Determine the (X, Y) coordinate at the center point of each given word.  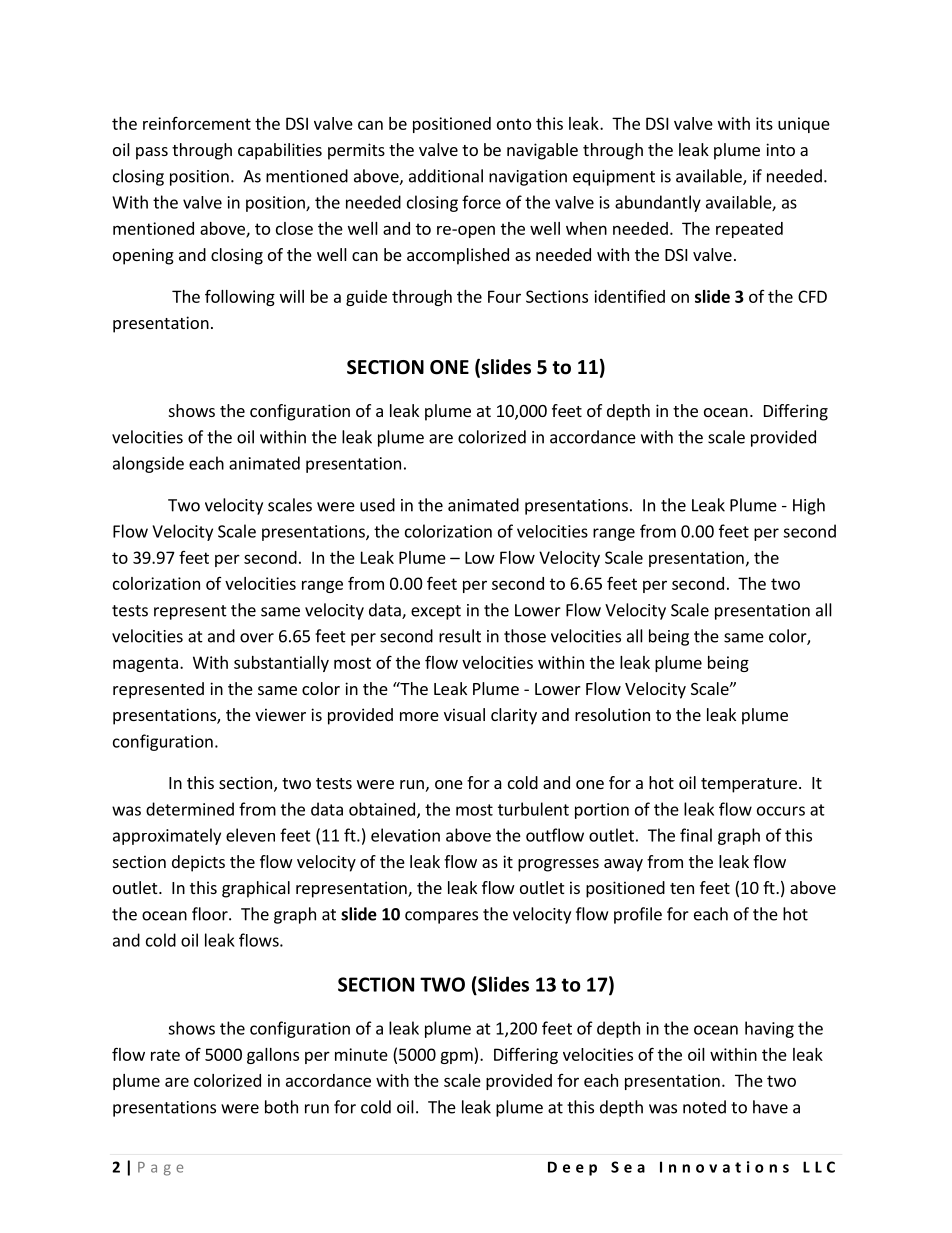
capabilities (280, 151)
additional (446, 176)
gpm (457, 1057)
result (460, 636)
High (809, 506)
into (780, 149)
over (257, 638)
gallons (273, 1056)
